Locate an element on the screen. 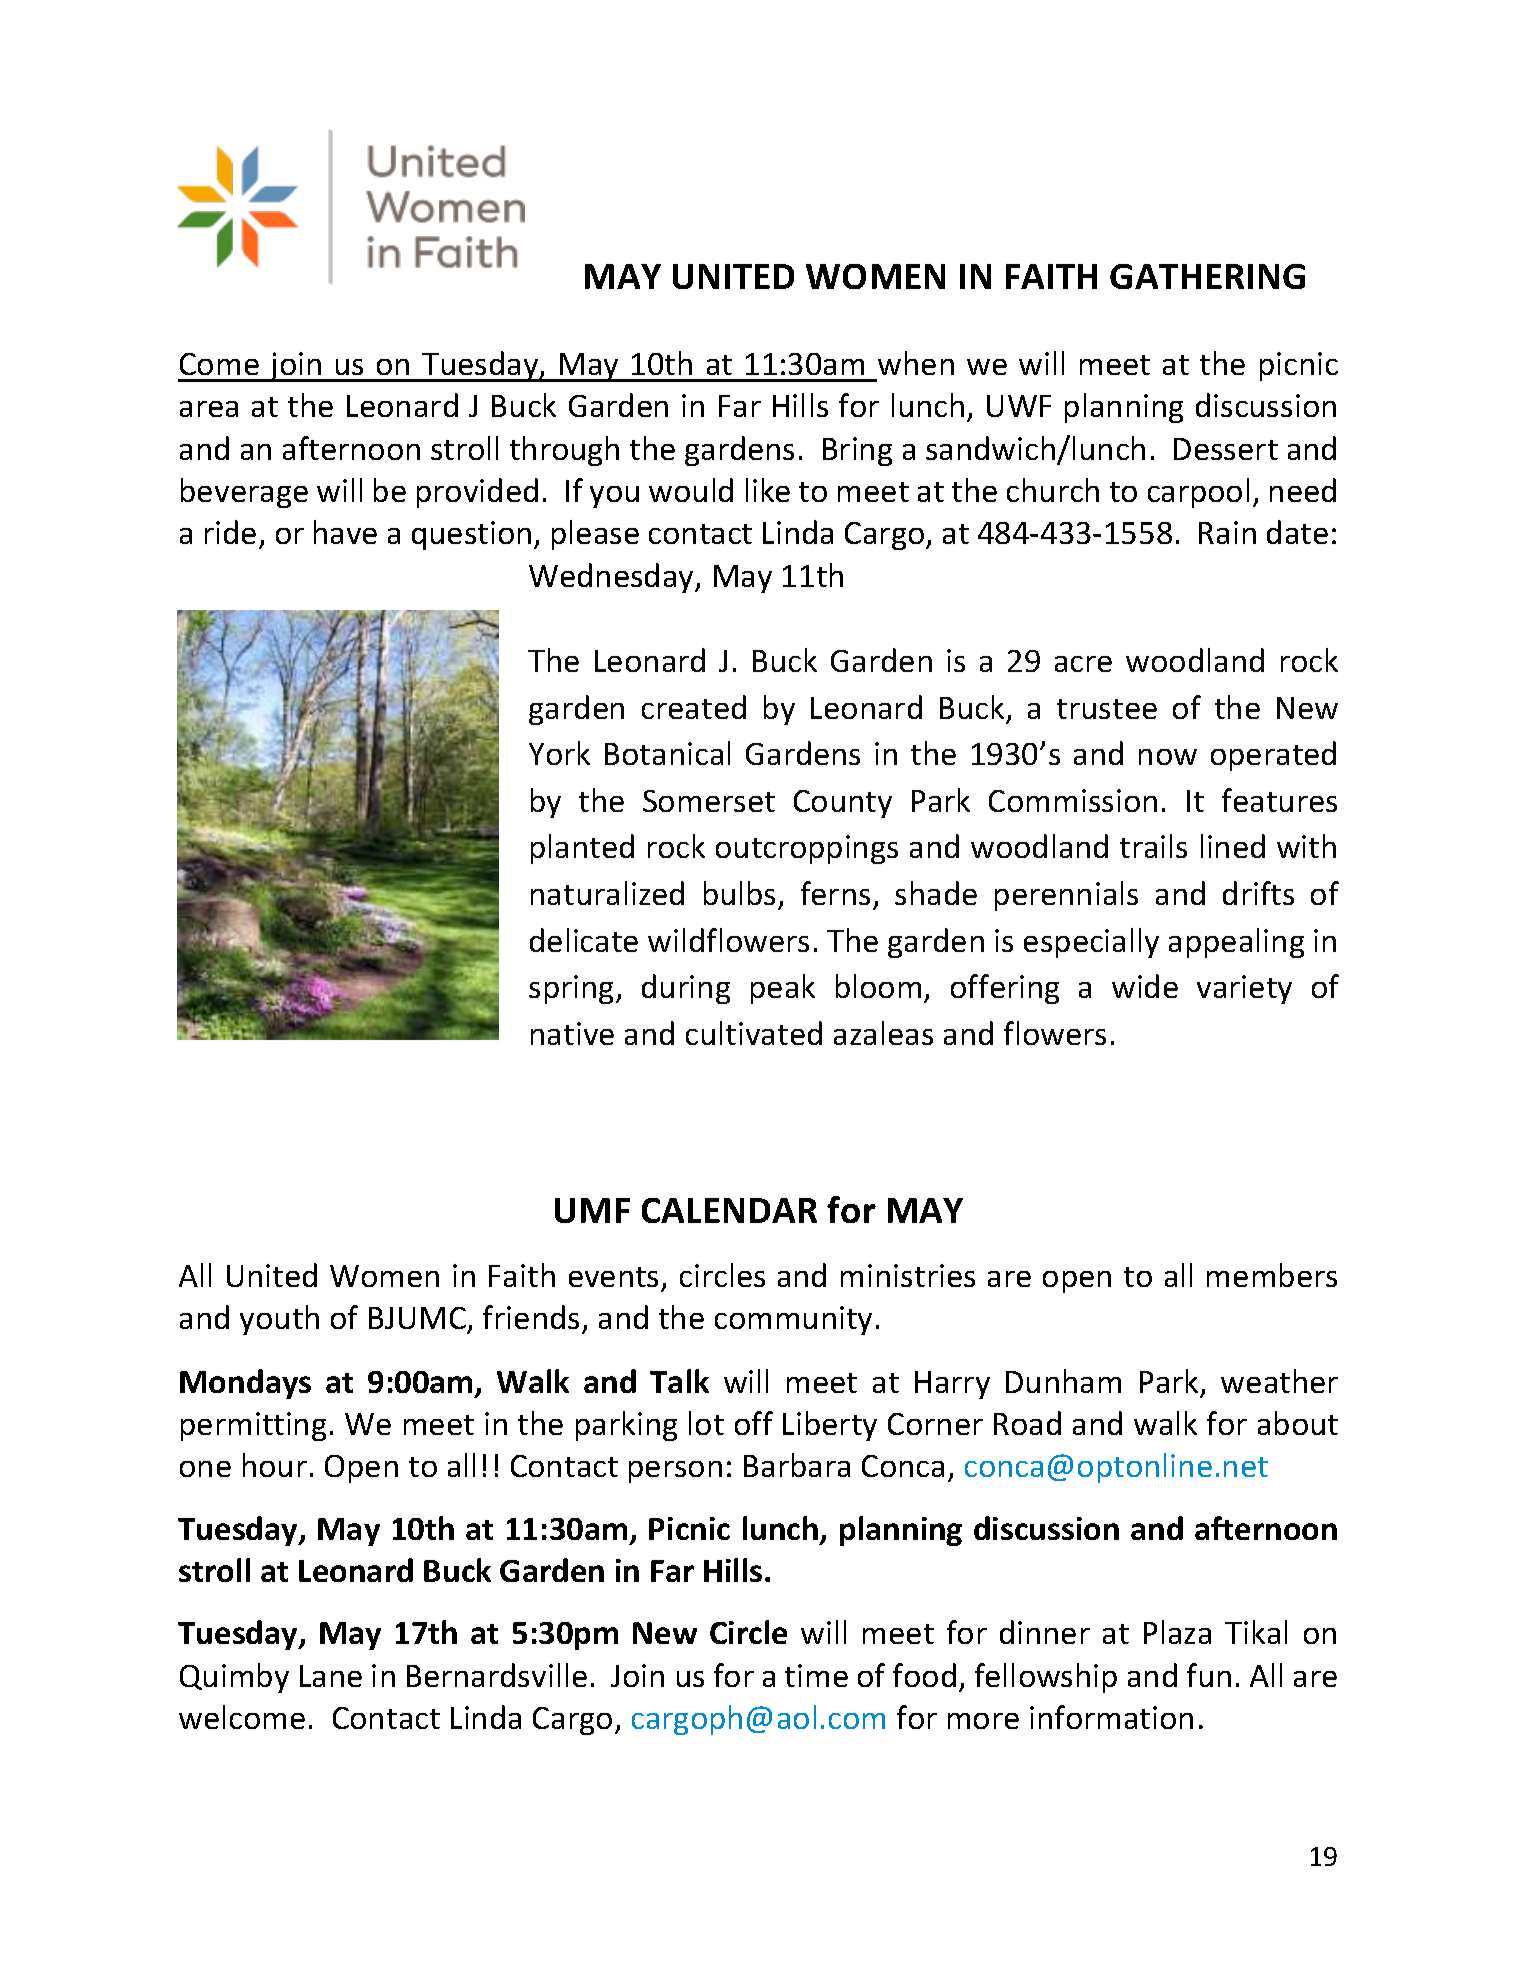 The height and width of the screenshot is (1964, 1517). wide is located at coordinates (1145, 986).
